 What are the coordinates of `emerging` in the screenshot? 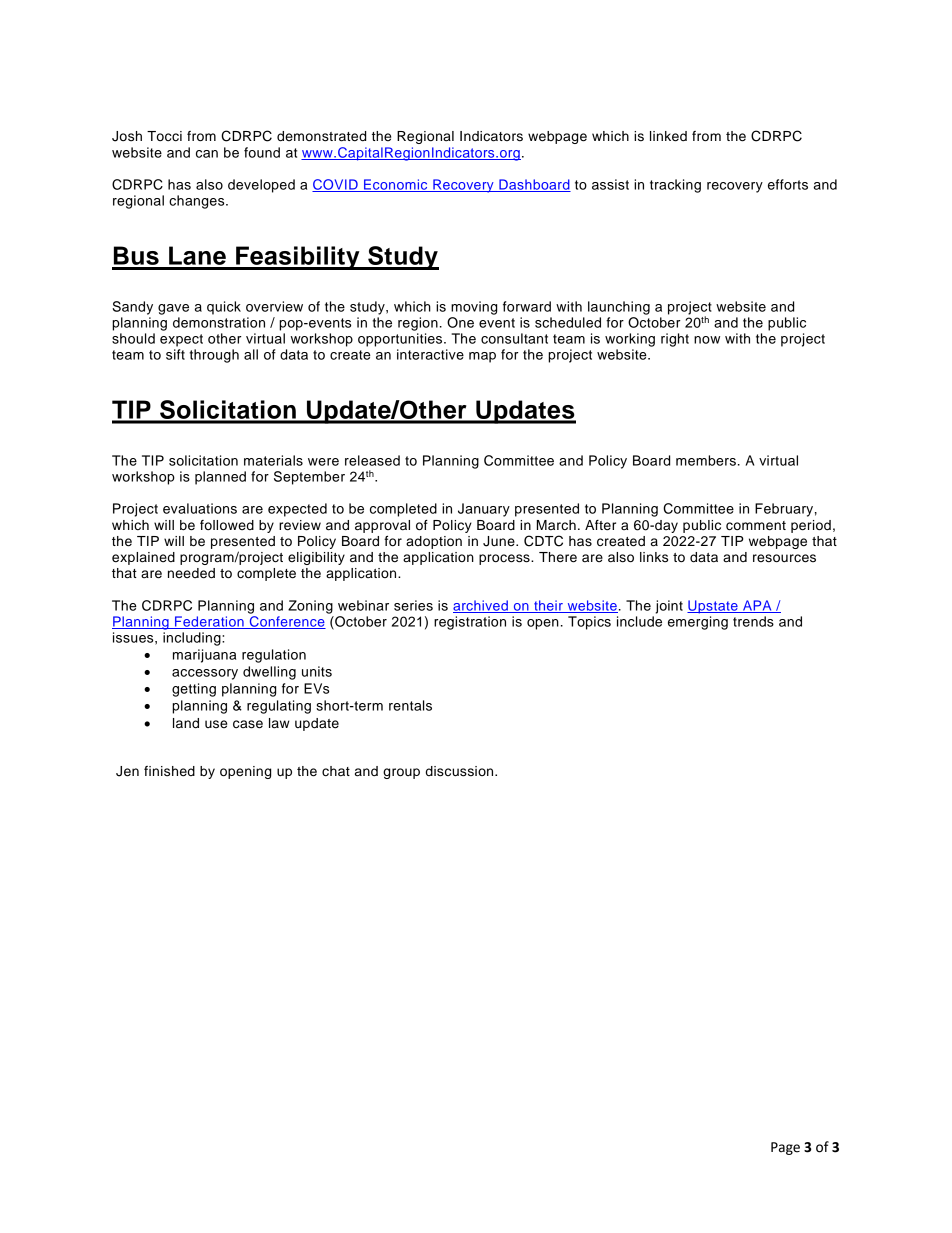 It's located at (698, 623).
